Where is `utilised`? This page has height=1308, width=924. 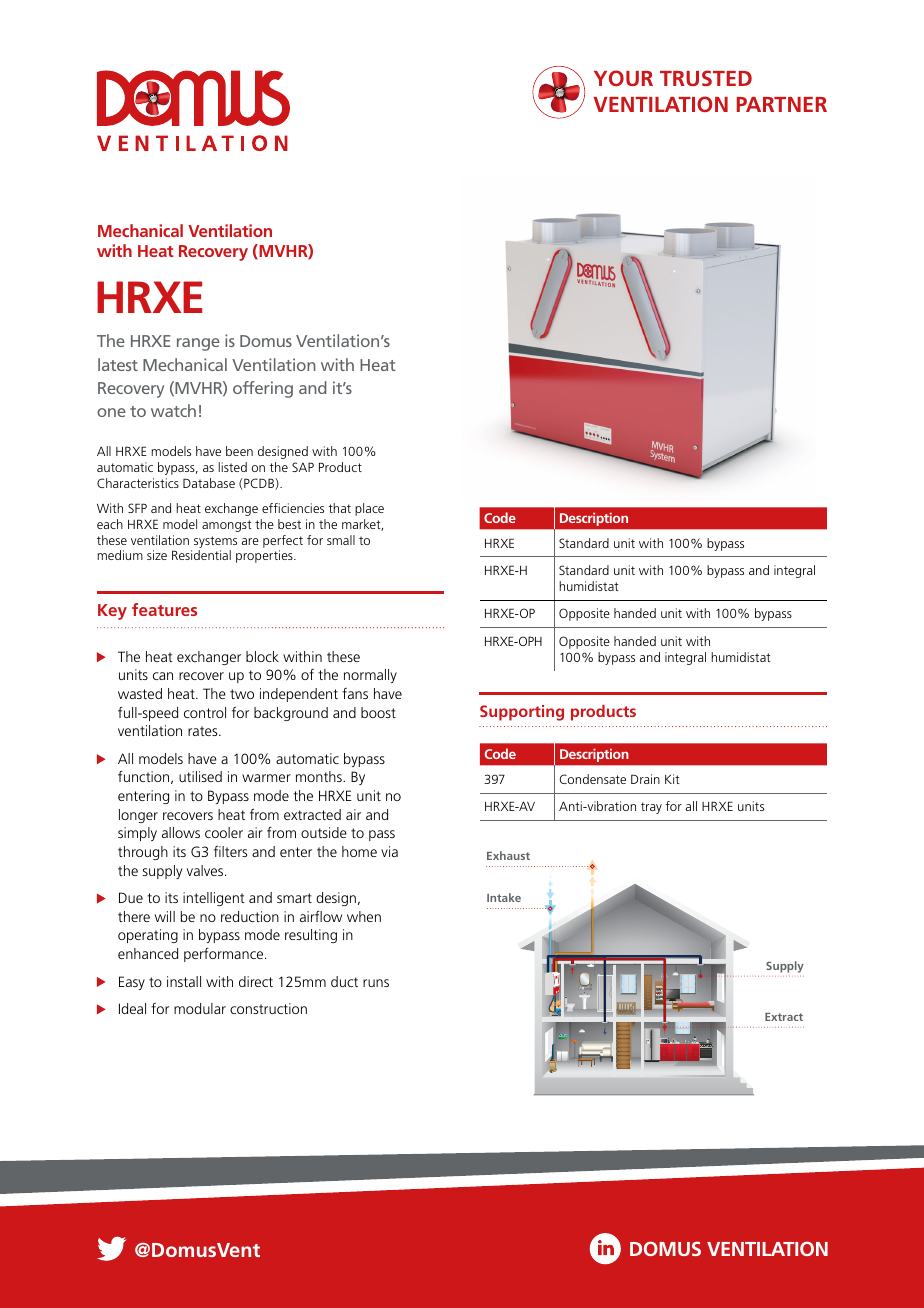
utilised is located at coordinates (200, 776).
